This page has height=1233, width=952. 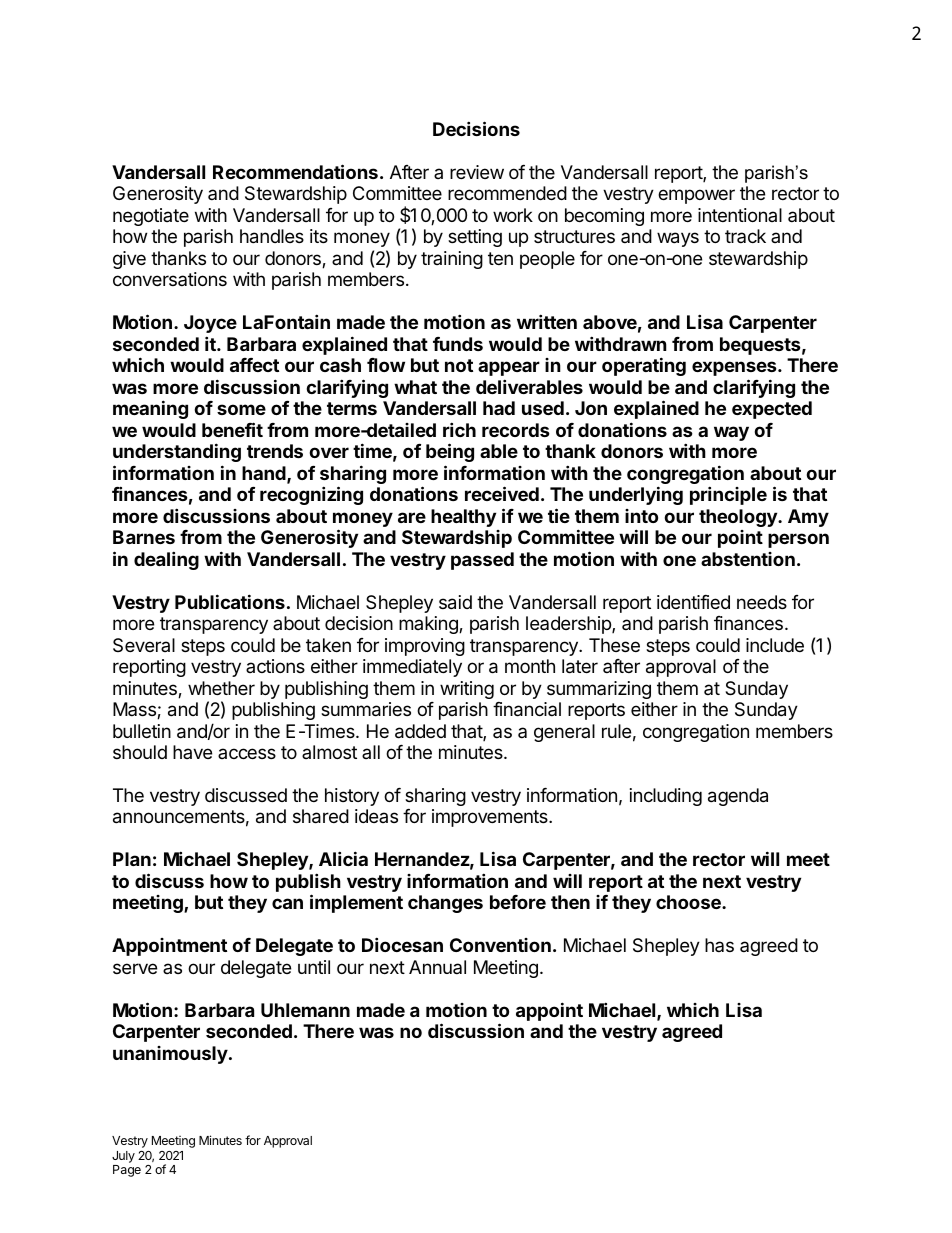 What do you see at coordinates (739, 518) in the page?
I see `theology` at bounding box center [739, 518].
